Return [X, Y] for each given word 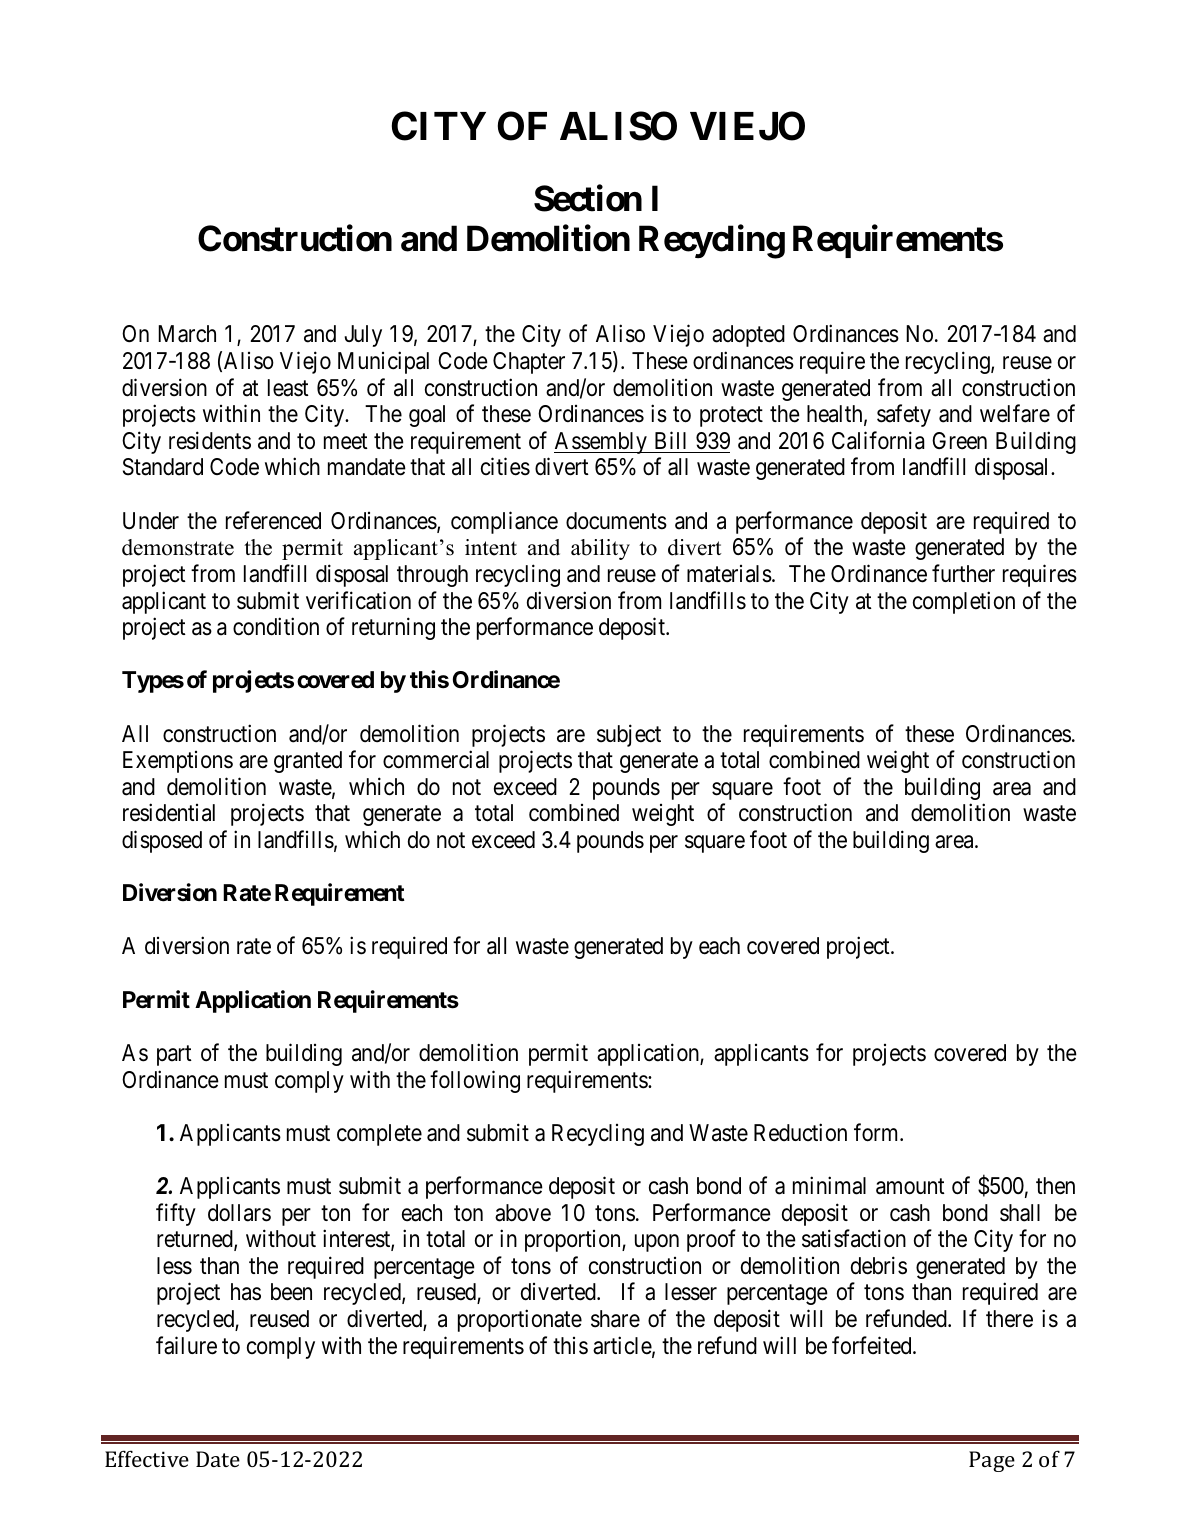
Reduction [800, 1132]
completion [964, 602]
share [615, 1319]
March [187, 334]
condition [276, 626]
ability [600, 549]
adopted [748, 336]
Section [588, 198]
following [475, 1081]
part [174, 1056]
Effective [147, 1458]
